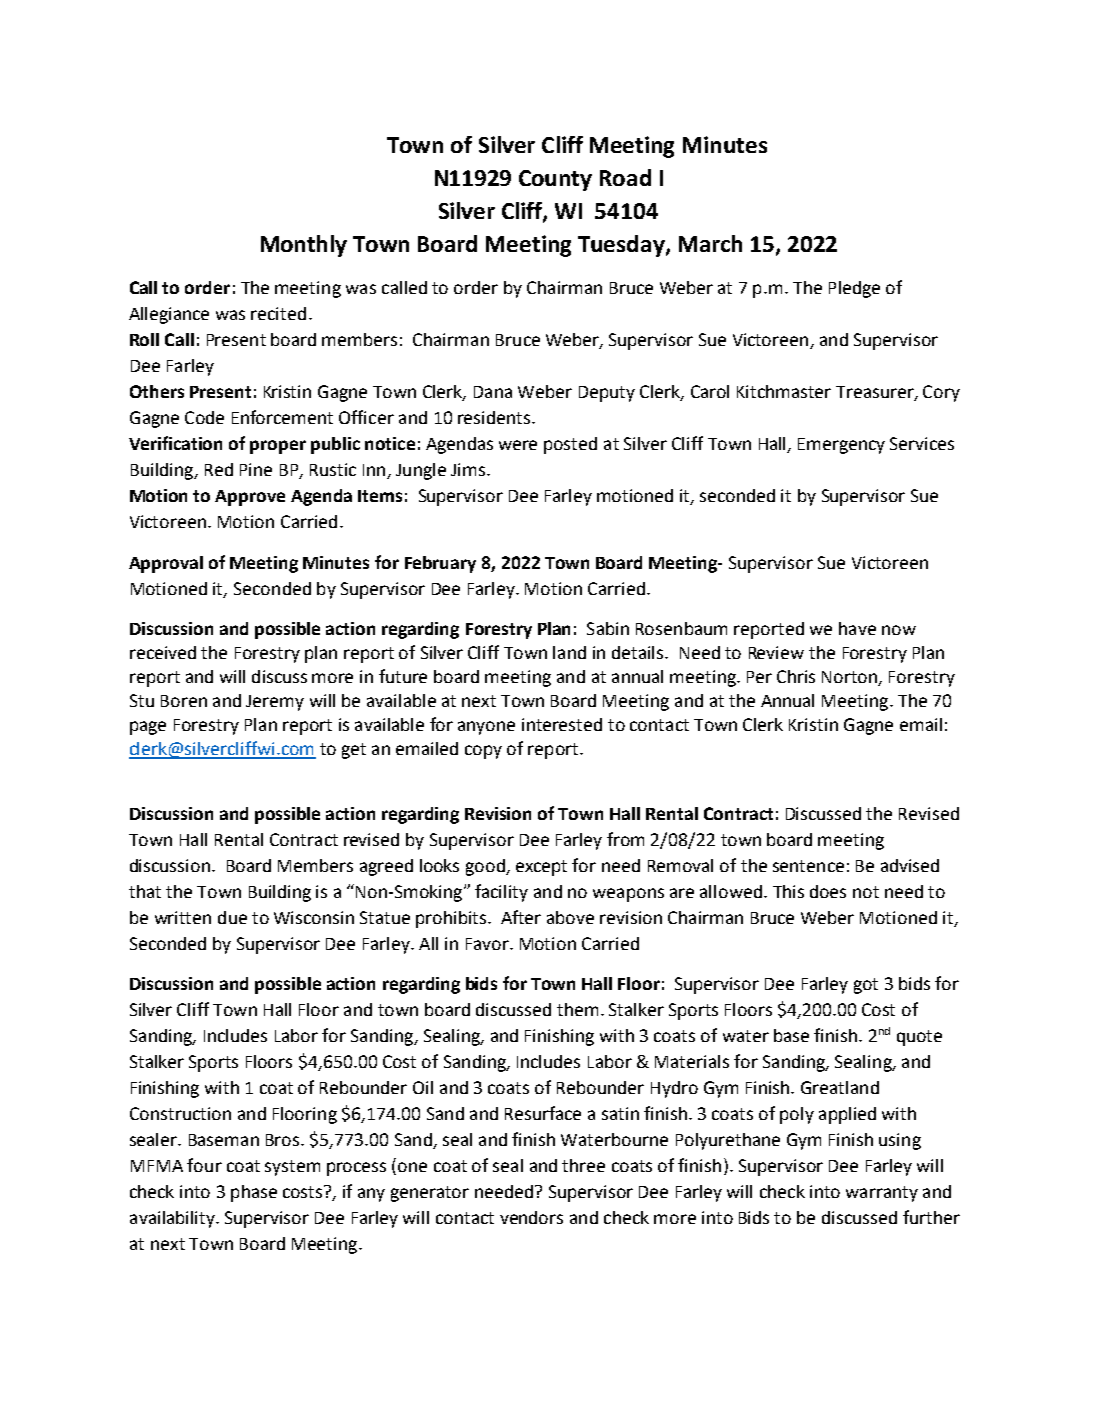 The image size is (1097, 1420). What do you see at coordinates (304, 246) in the page?
I see `Monthly` at bounding box center [304, 246].
